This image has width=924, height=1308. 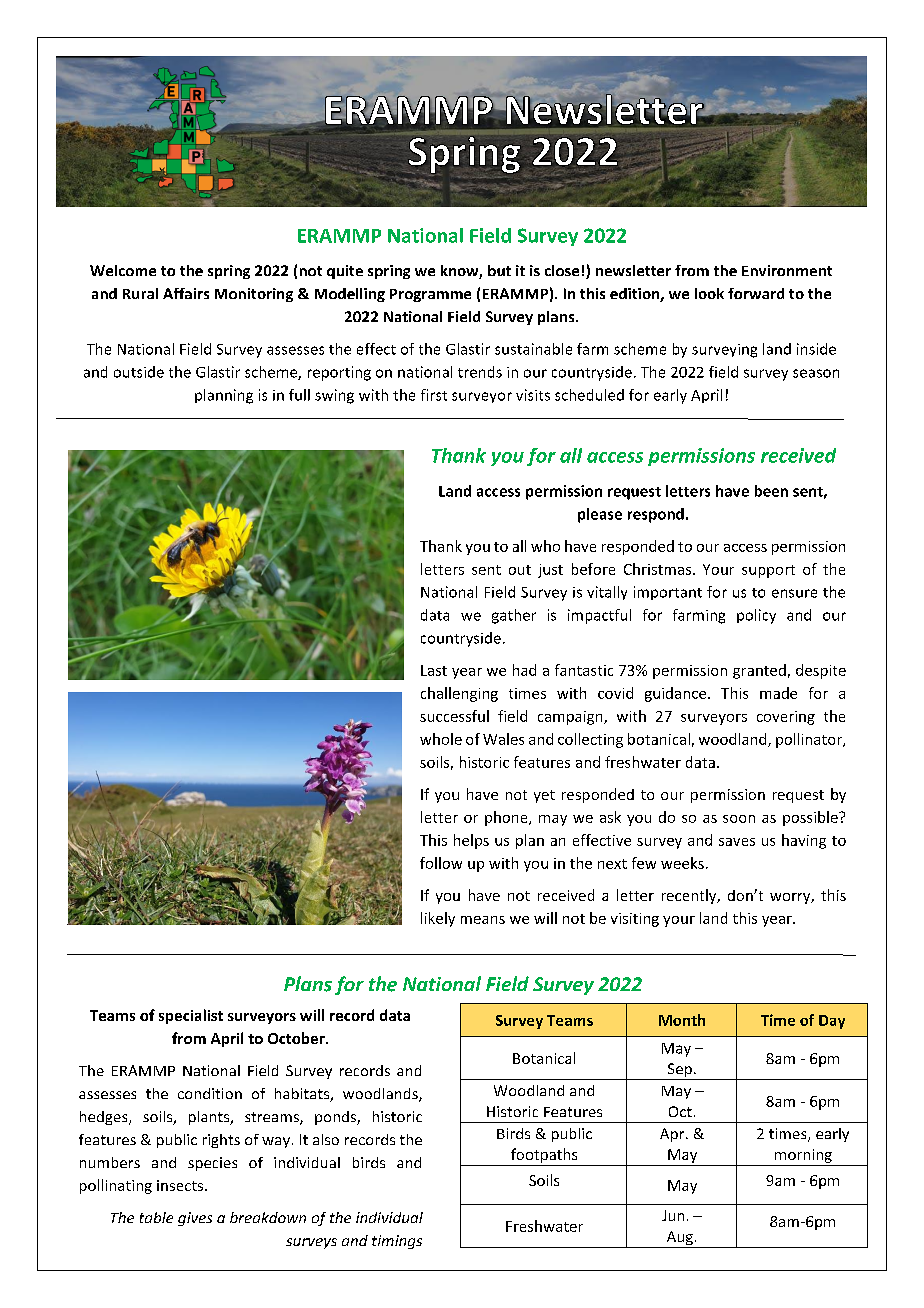 What do you see at coordinates (195, 1219) in the image?
I see `gives` at bounding box center [195, 1219].
